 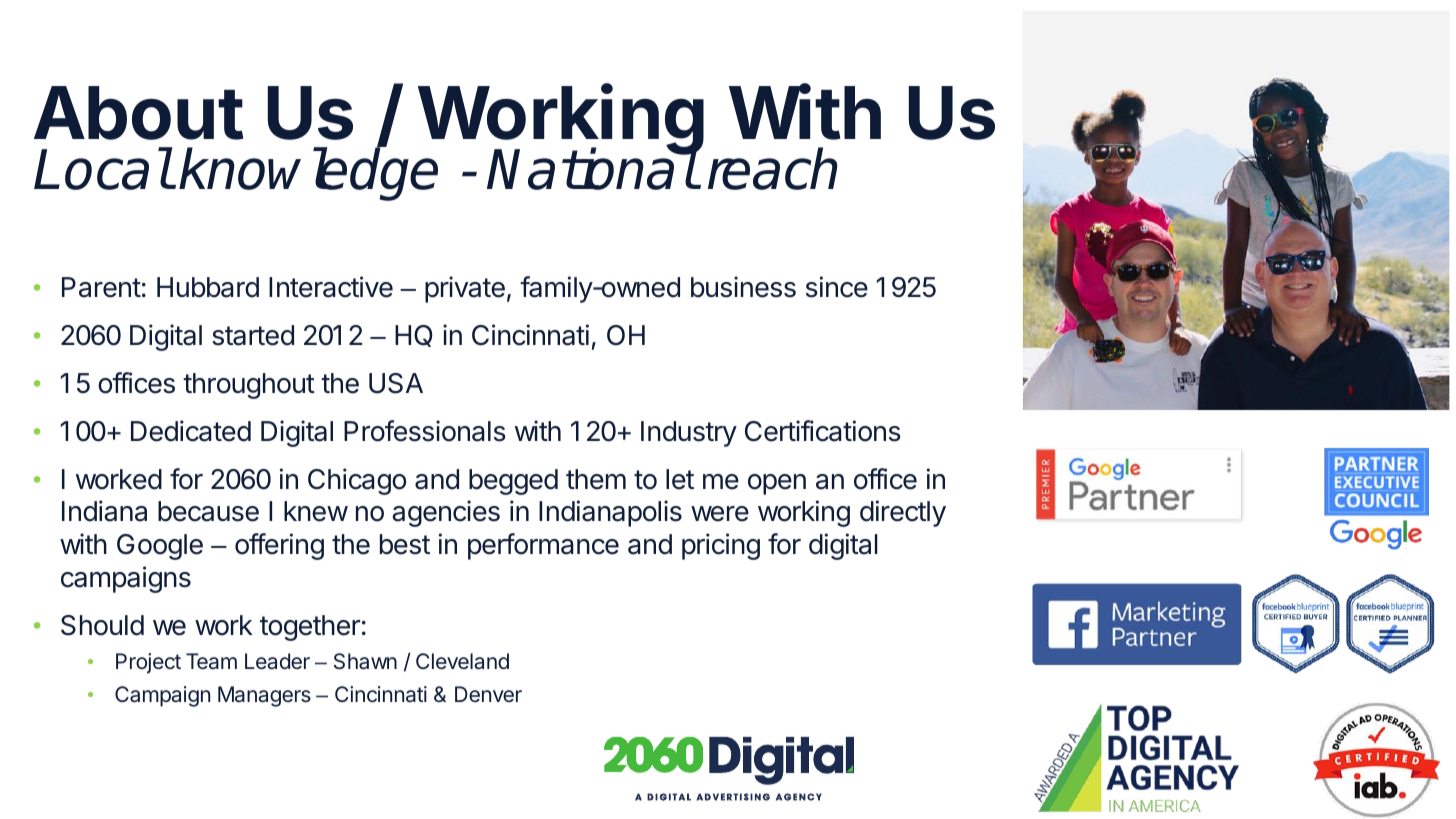 What do you see at coordinates (823, 431) in the document?
I see `Certifications` at bounding box center [823, 431].
